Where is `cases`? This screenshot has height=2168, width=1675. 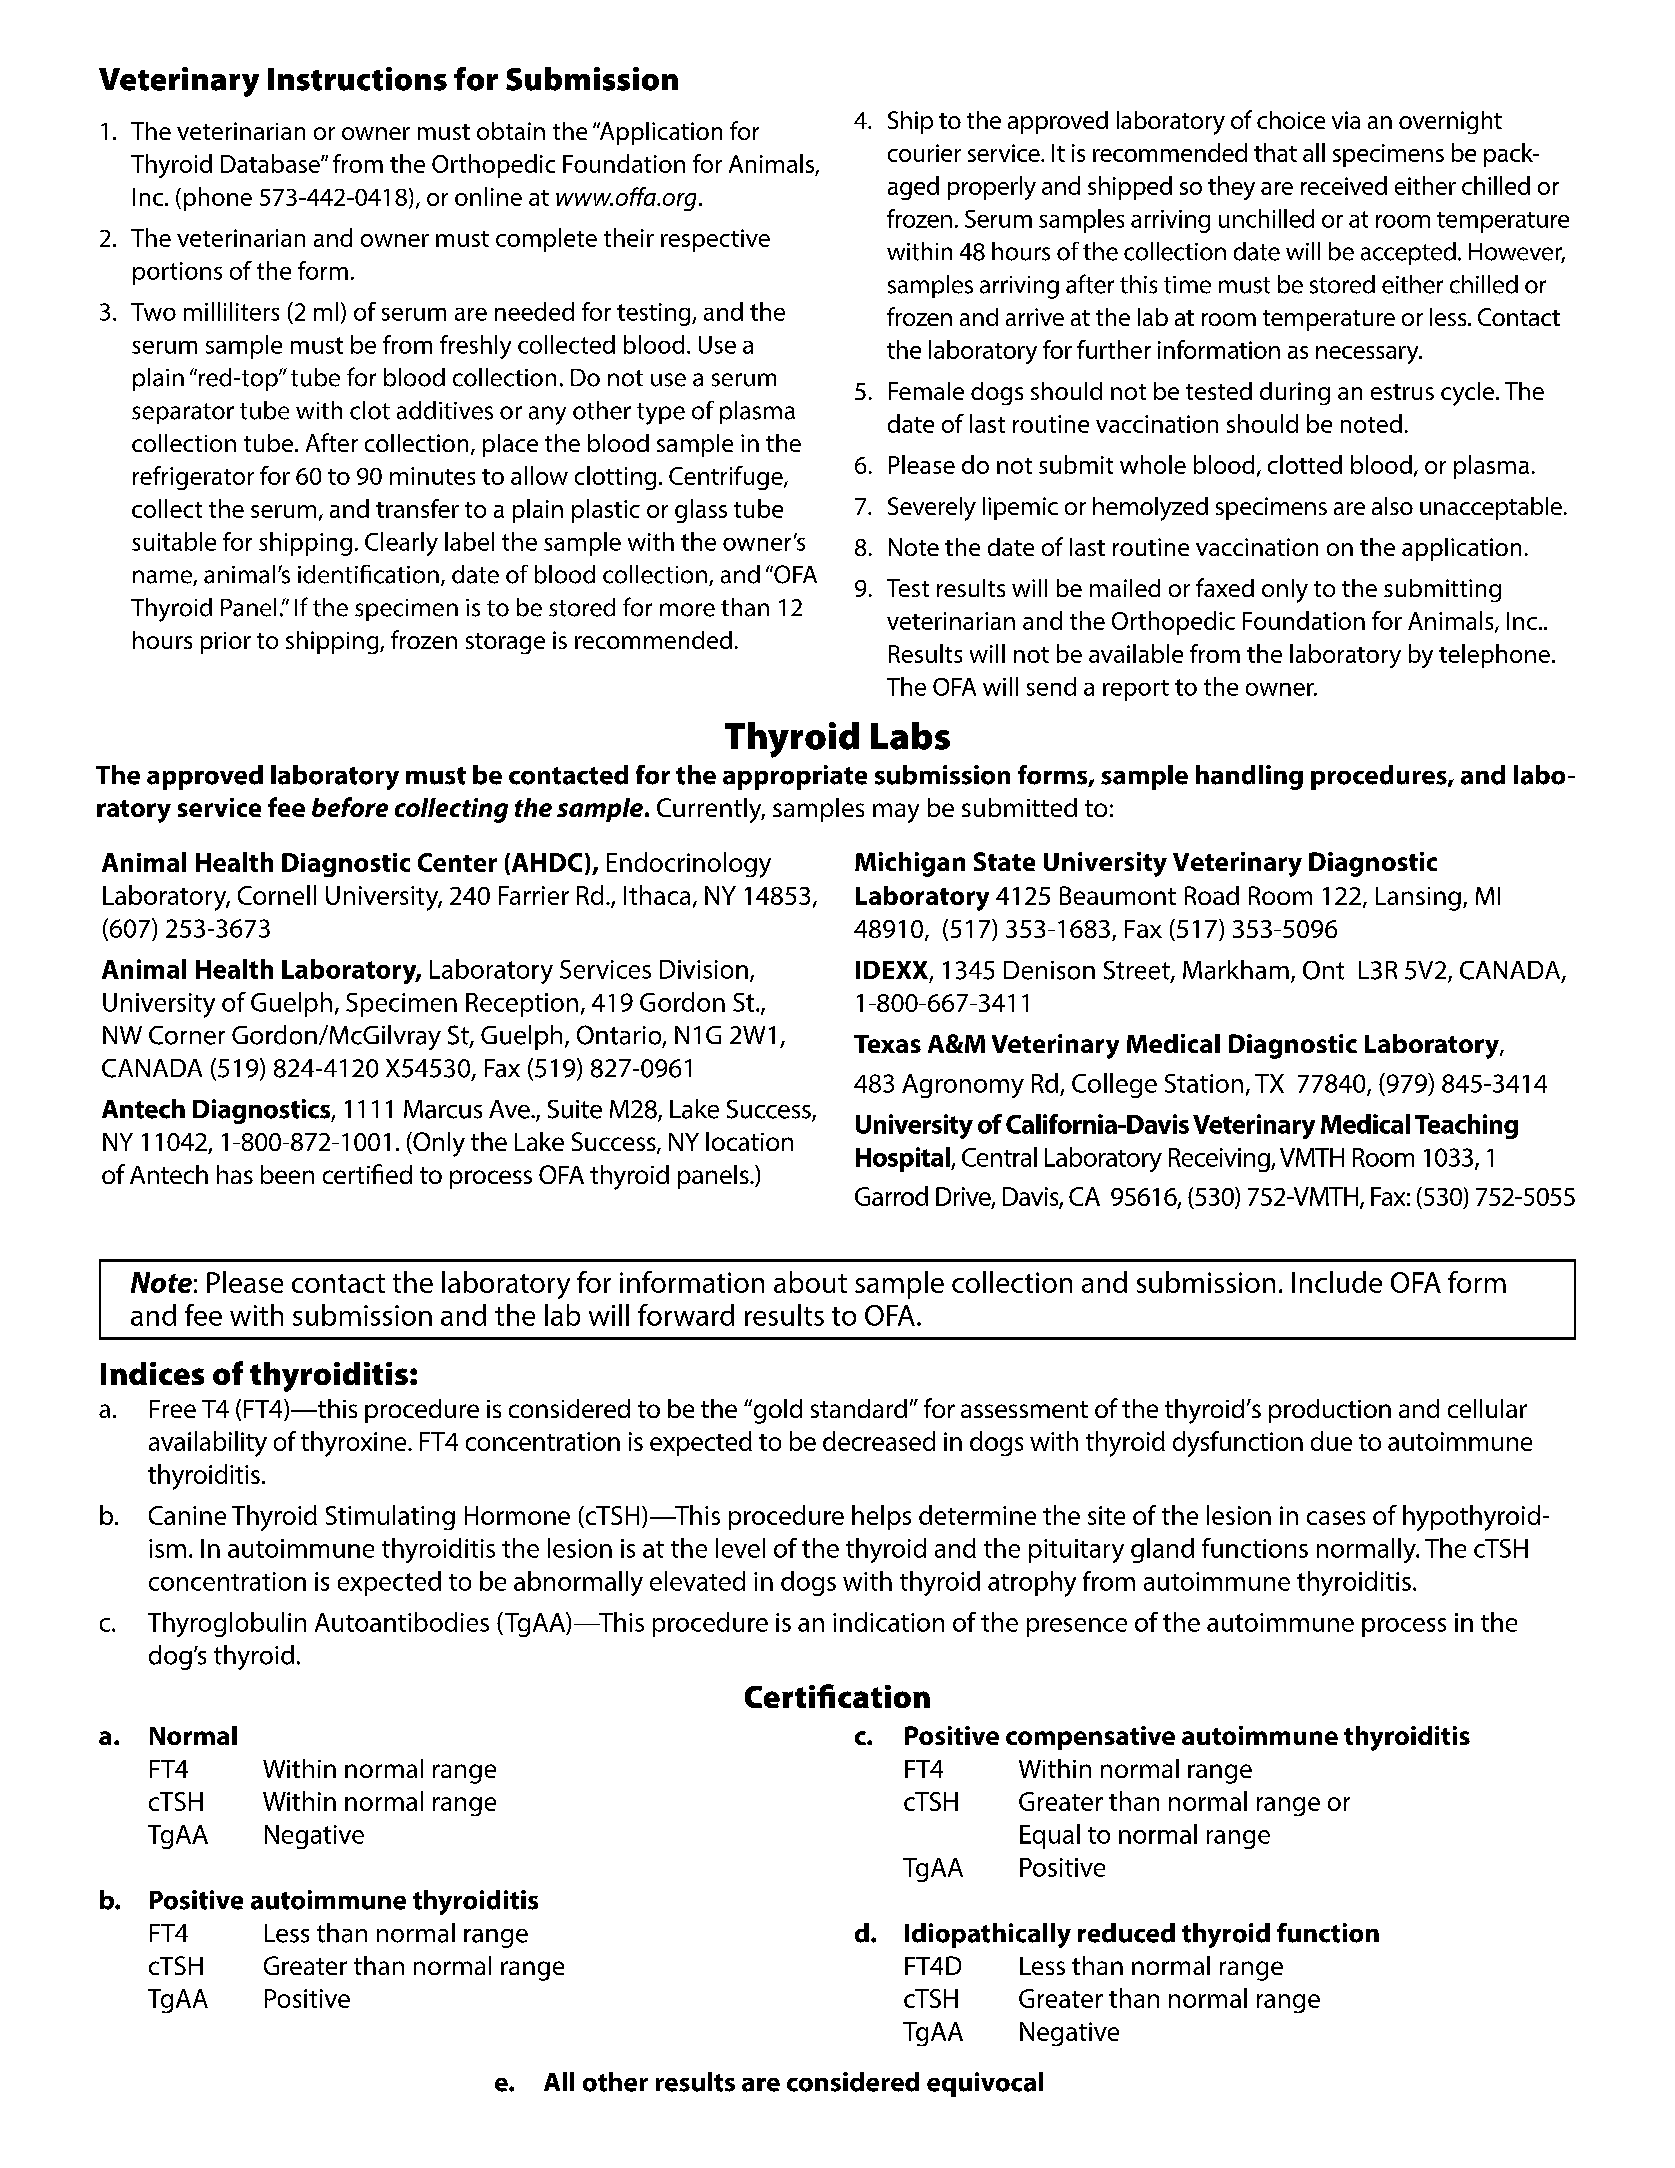
cases is located at coordinates (1336, 1518).
